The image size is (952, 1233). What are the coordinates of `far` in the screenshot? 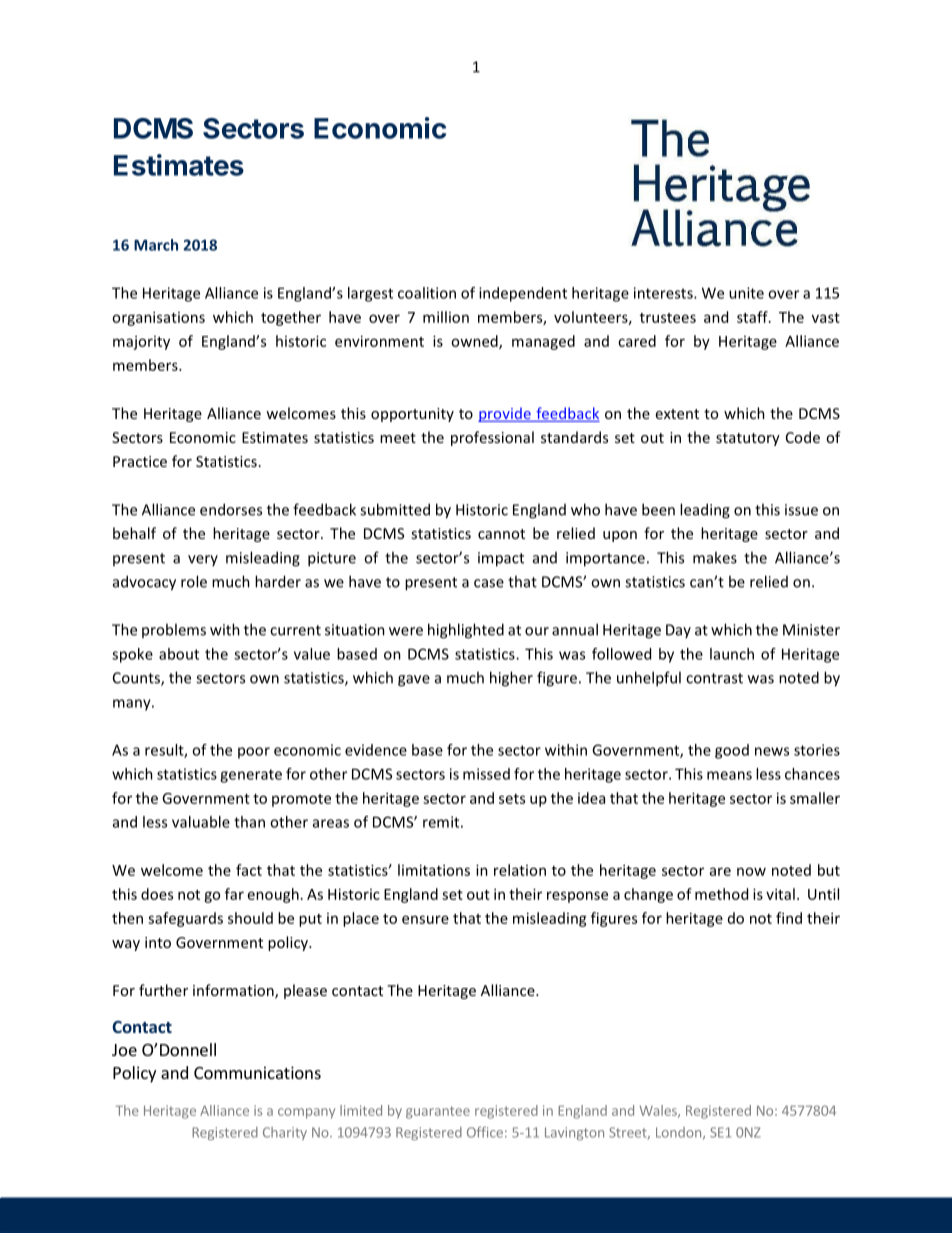 It's located at (234, 894).
